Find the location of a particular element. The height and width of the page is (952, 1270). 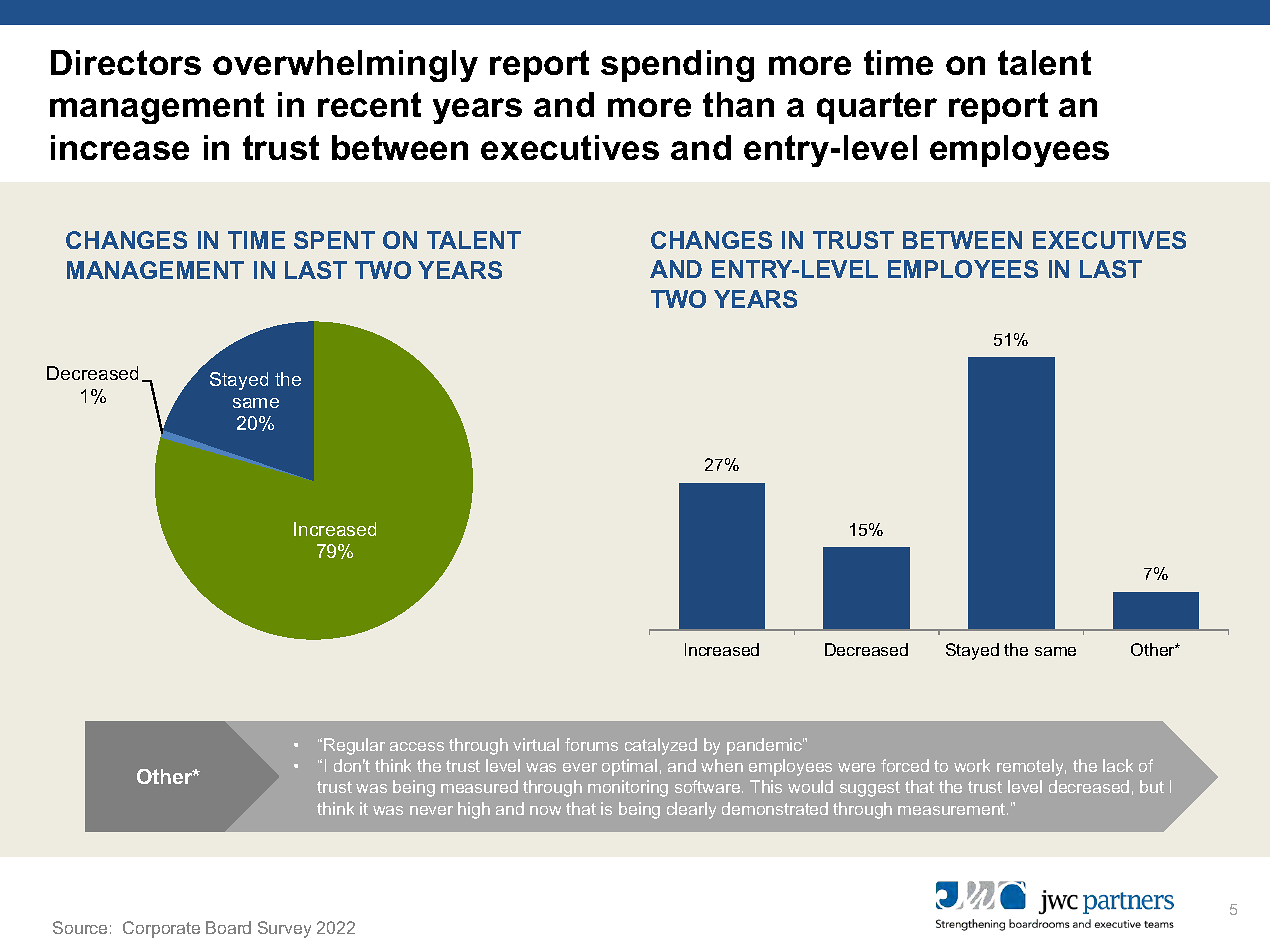

Directors is located at coordinates (126, 62).
